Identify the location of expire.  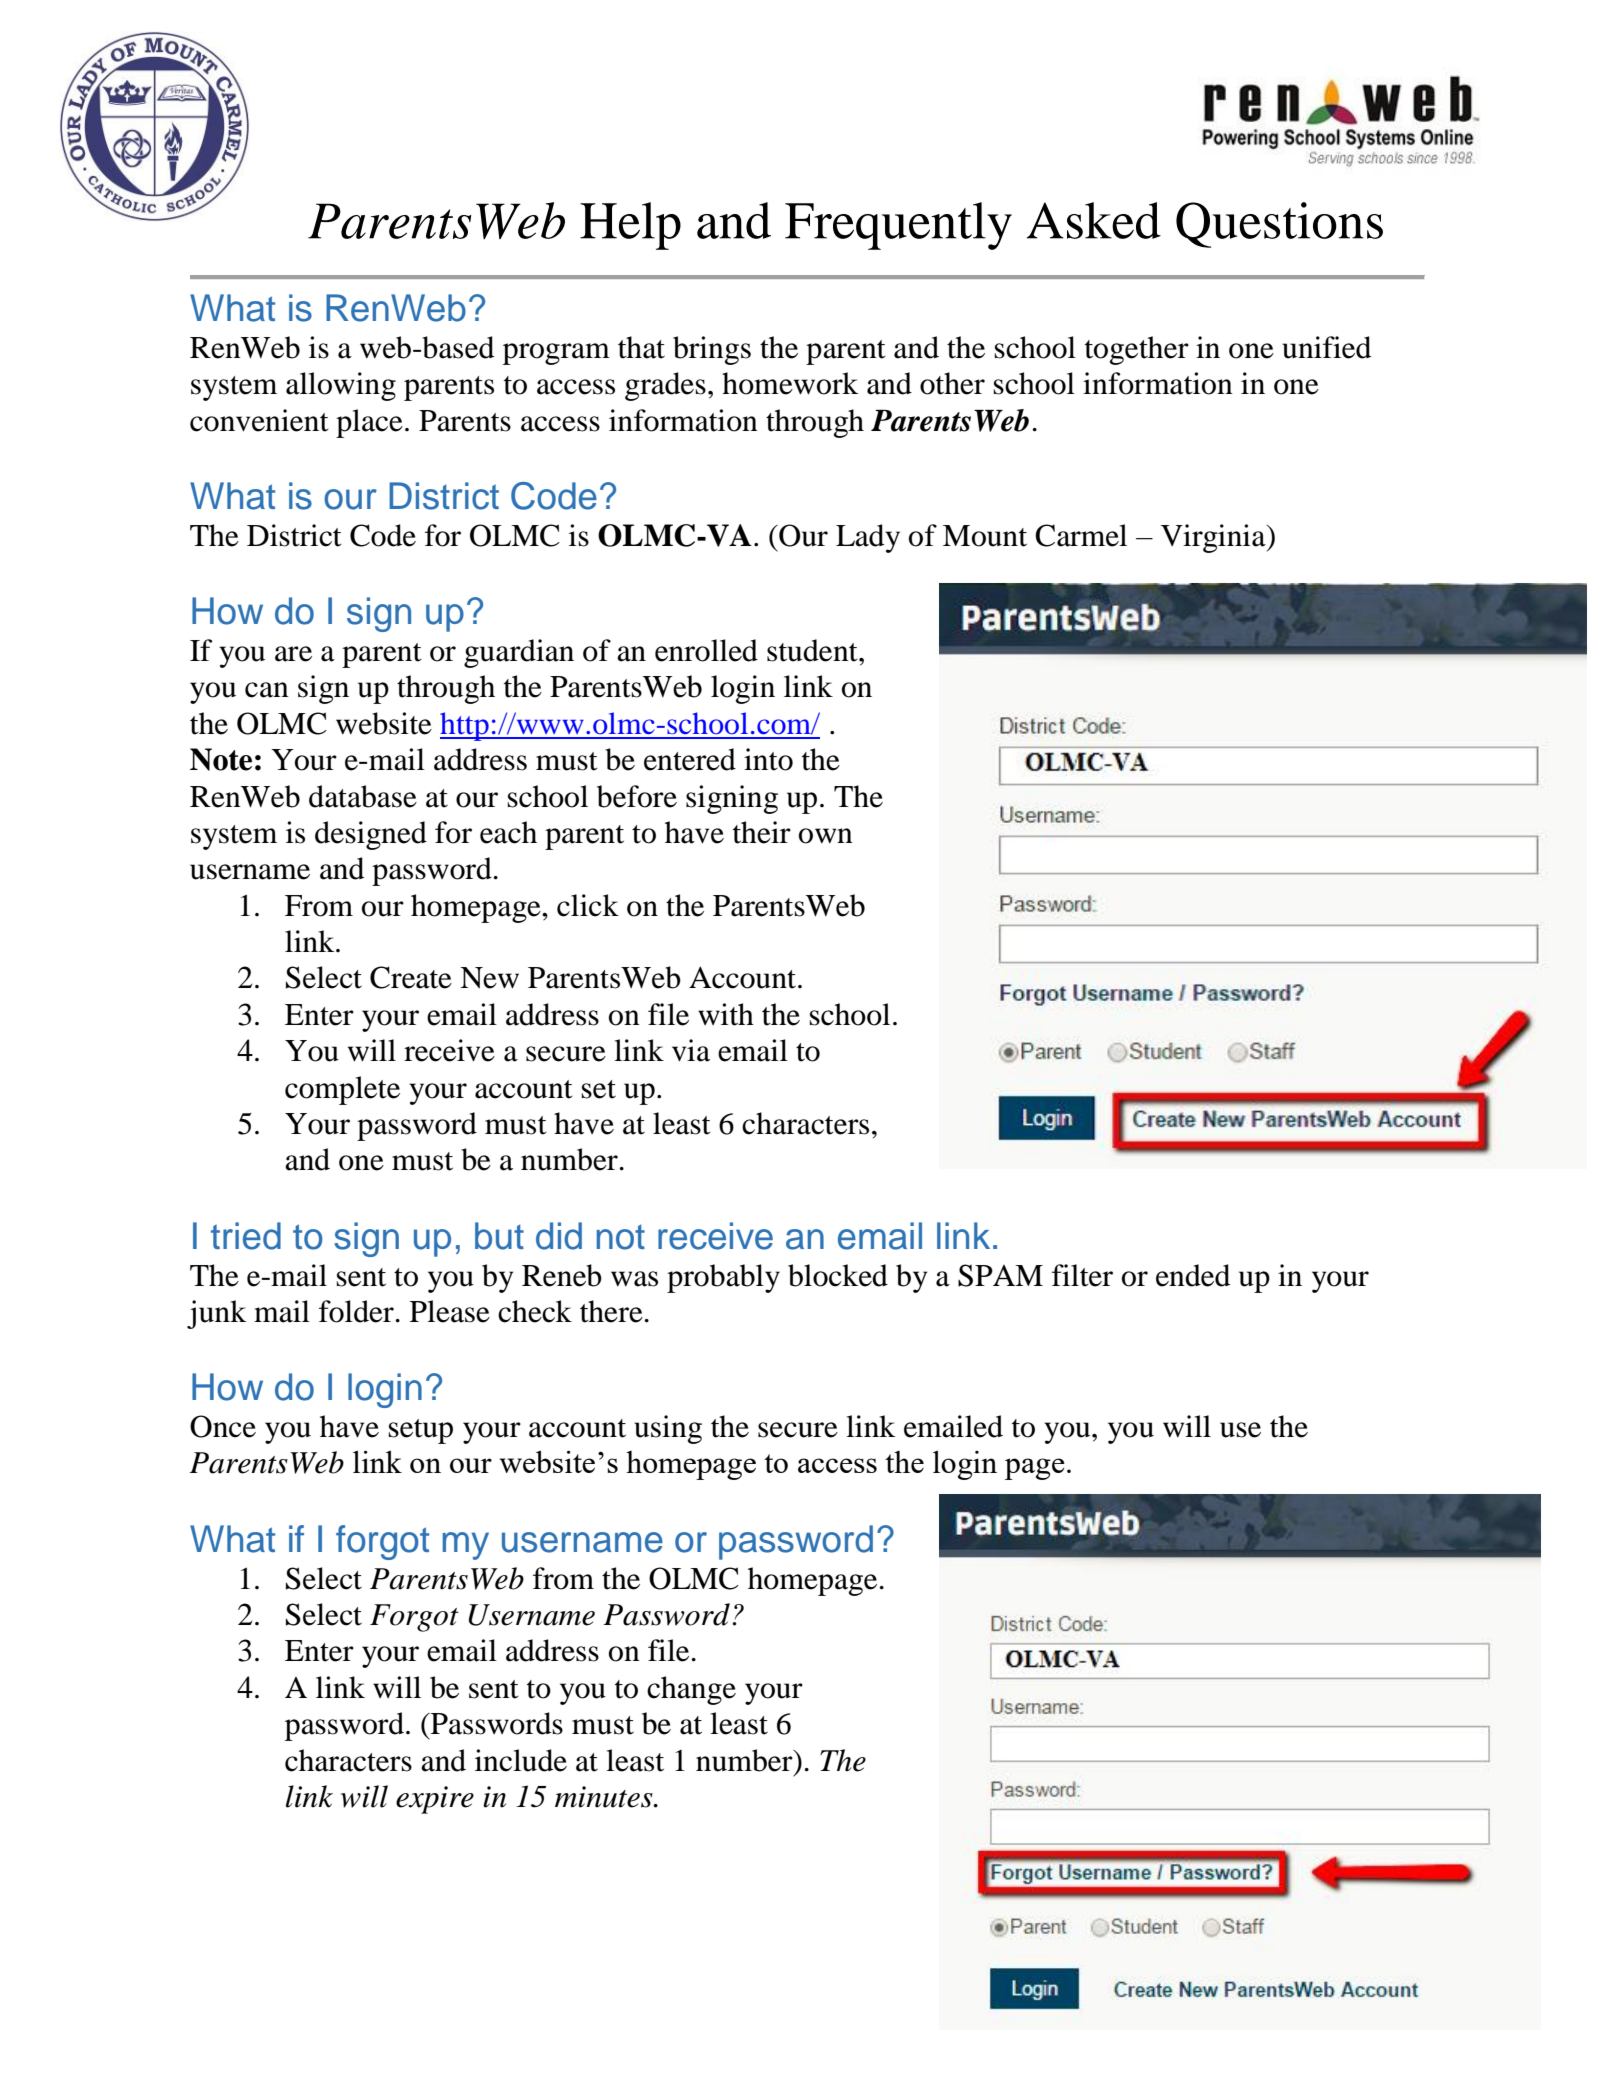
(435, 1800).
